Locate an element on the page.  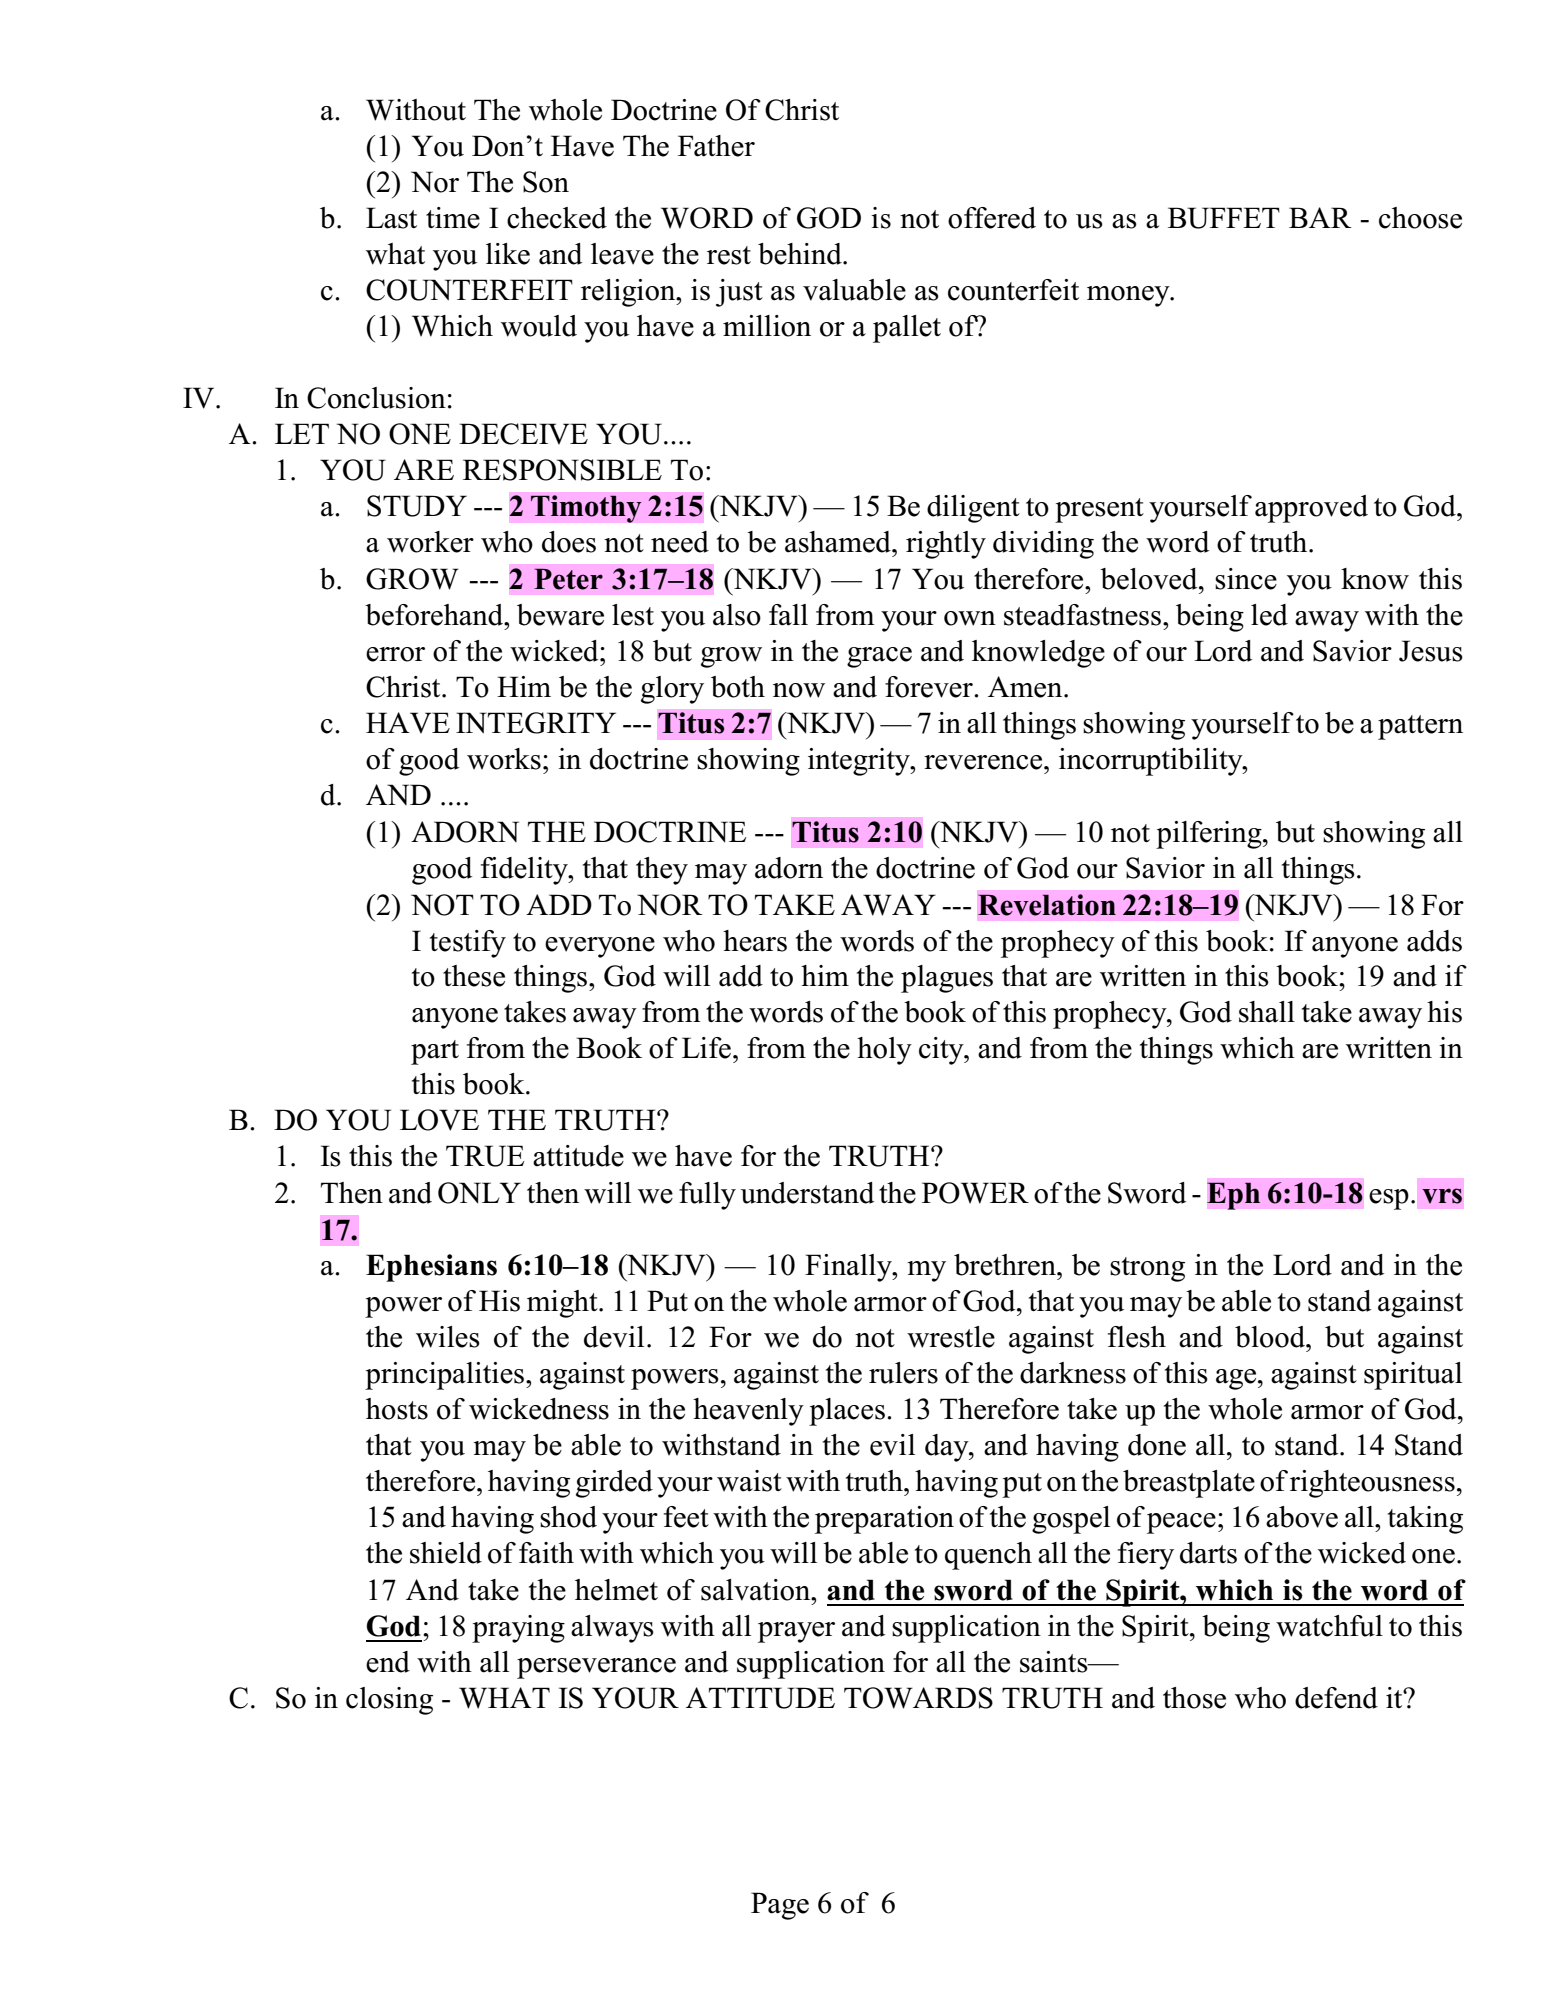
offered is located at coordinates (992, 218).
